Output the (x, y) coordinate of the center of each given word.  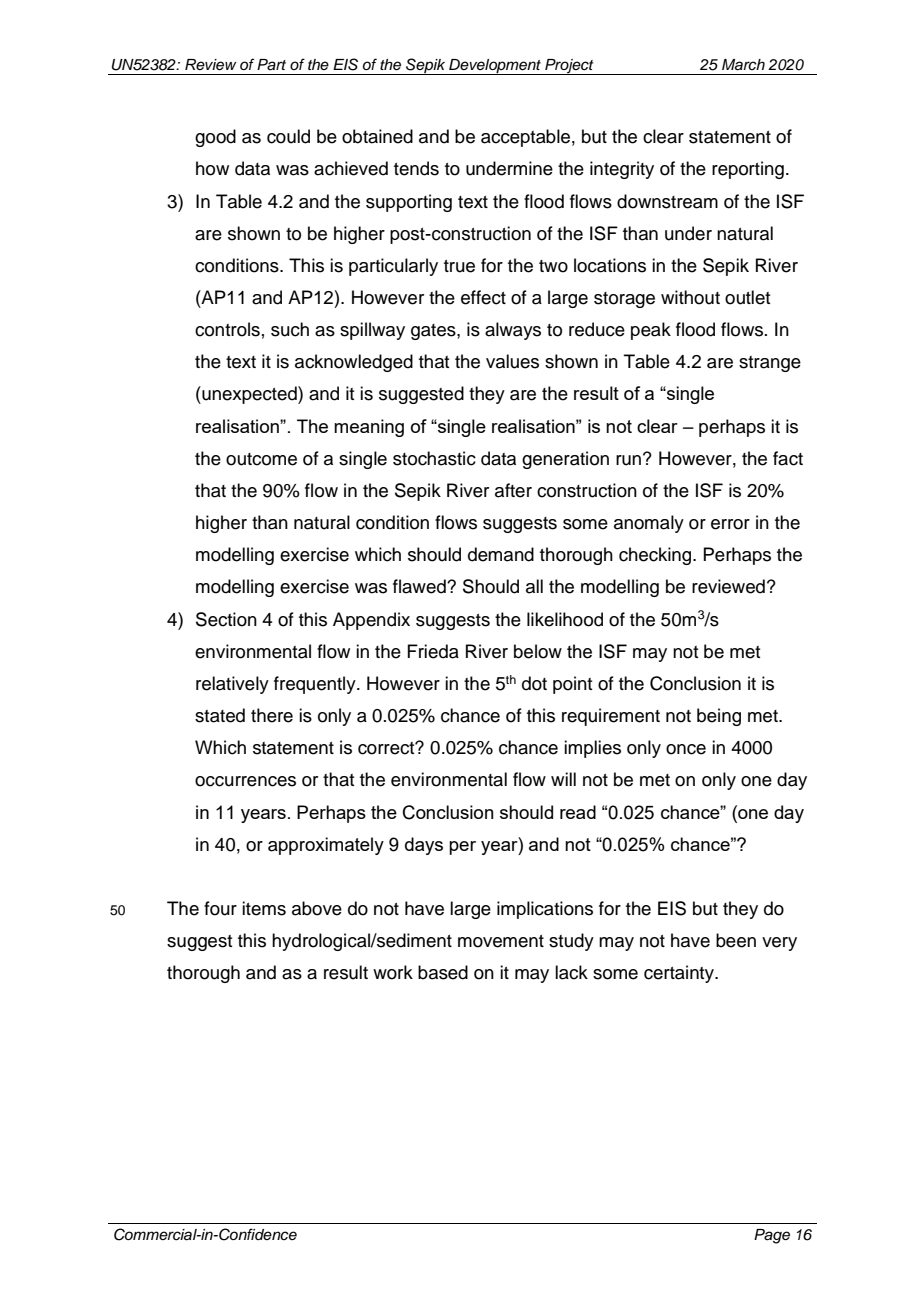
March (743, 65)
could (288, 136)
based (443, 972)
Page (772, 1236)
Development (495, 67)
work (393, 972)
